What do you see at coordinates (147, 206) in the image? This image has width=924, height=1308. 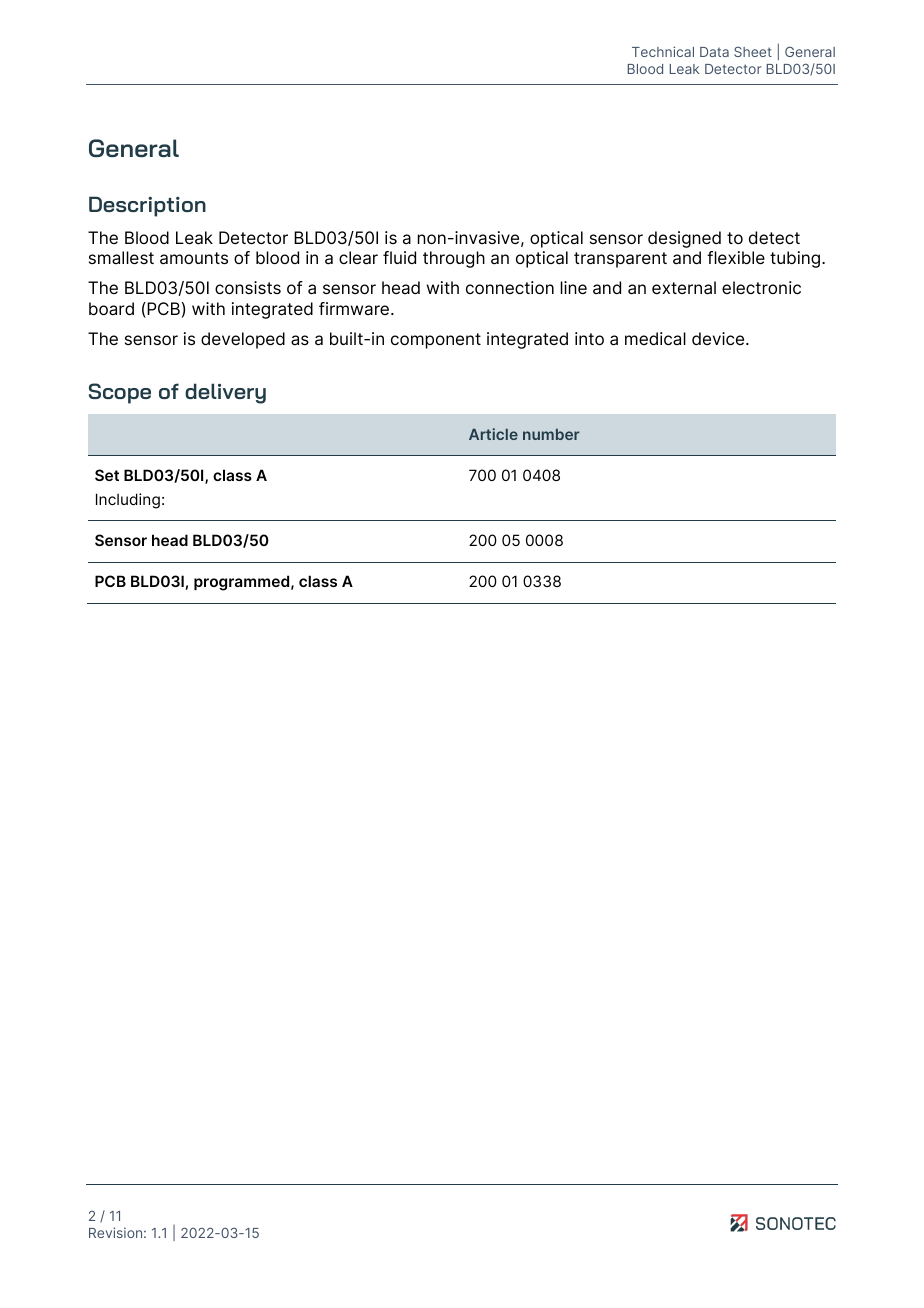 I see `Description` at bounding box center [147, 206].
